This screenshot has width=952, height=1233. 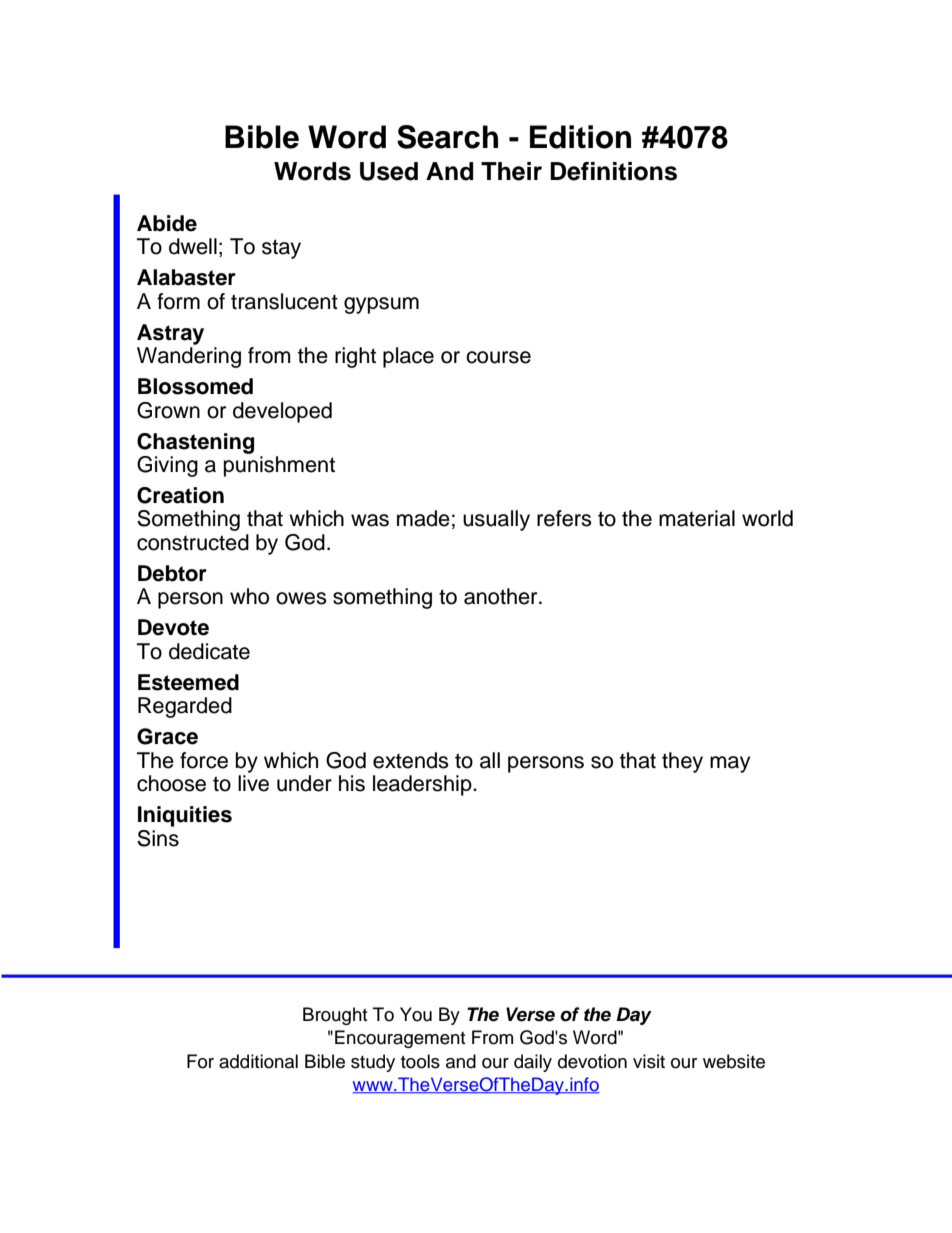 What do you see at coordinates (416, 1014) in the screenshot?
I see `You` at bounding box center [416, 1014].
